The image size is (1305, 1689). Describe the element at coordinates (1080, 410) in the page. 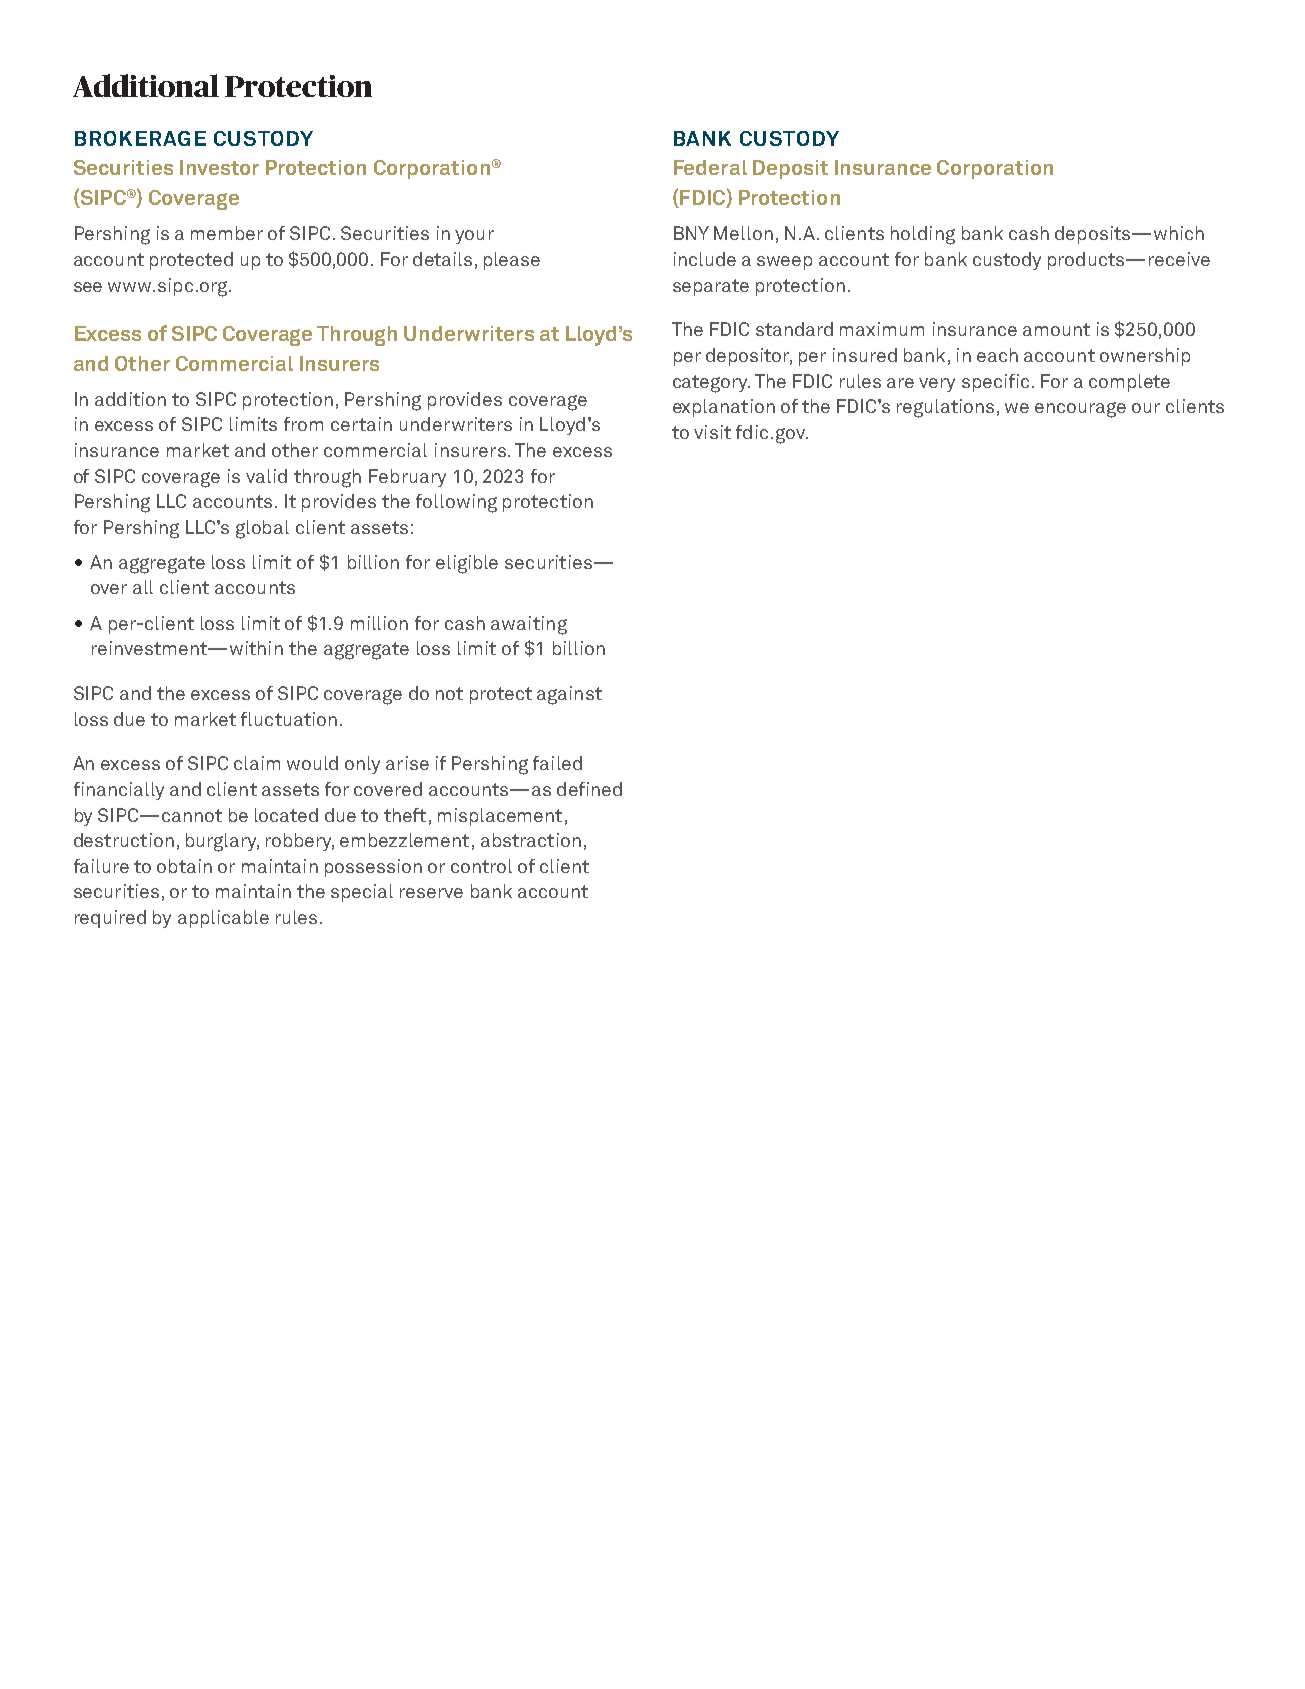

I see `encourage` at that location.
